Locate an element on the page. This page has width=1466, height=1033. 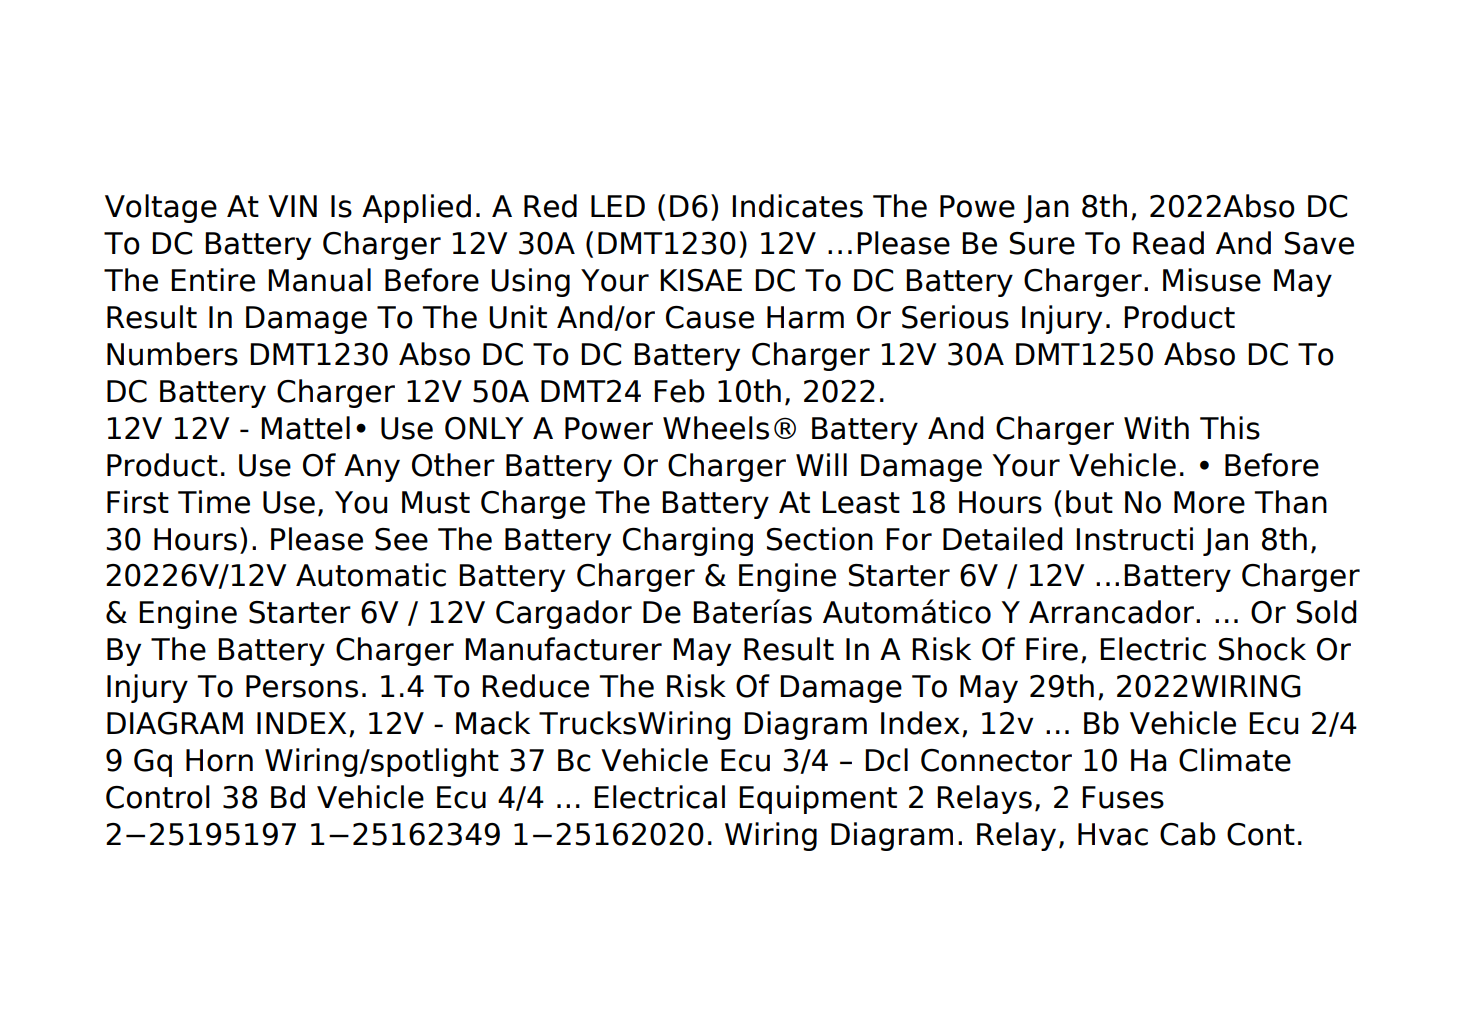
Read is located at coordinates (1168, 243).
